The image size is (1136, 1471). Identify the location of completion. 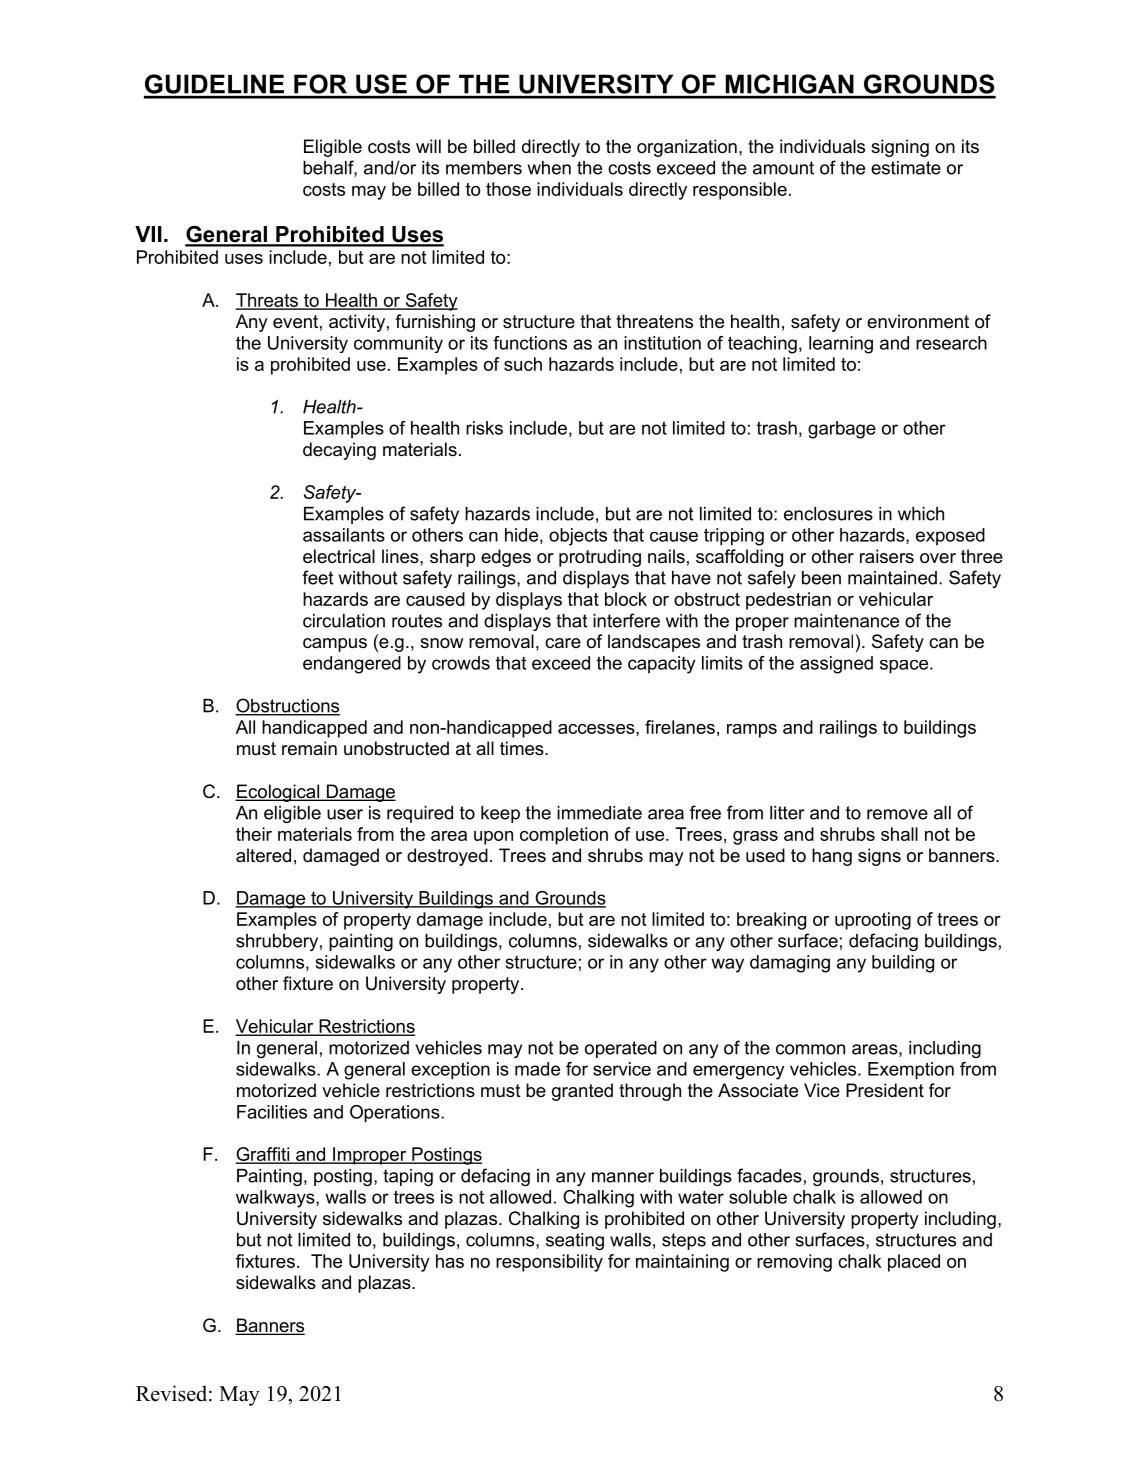
(564, 836).
